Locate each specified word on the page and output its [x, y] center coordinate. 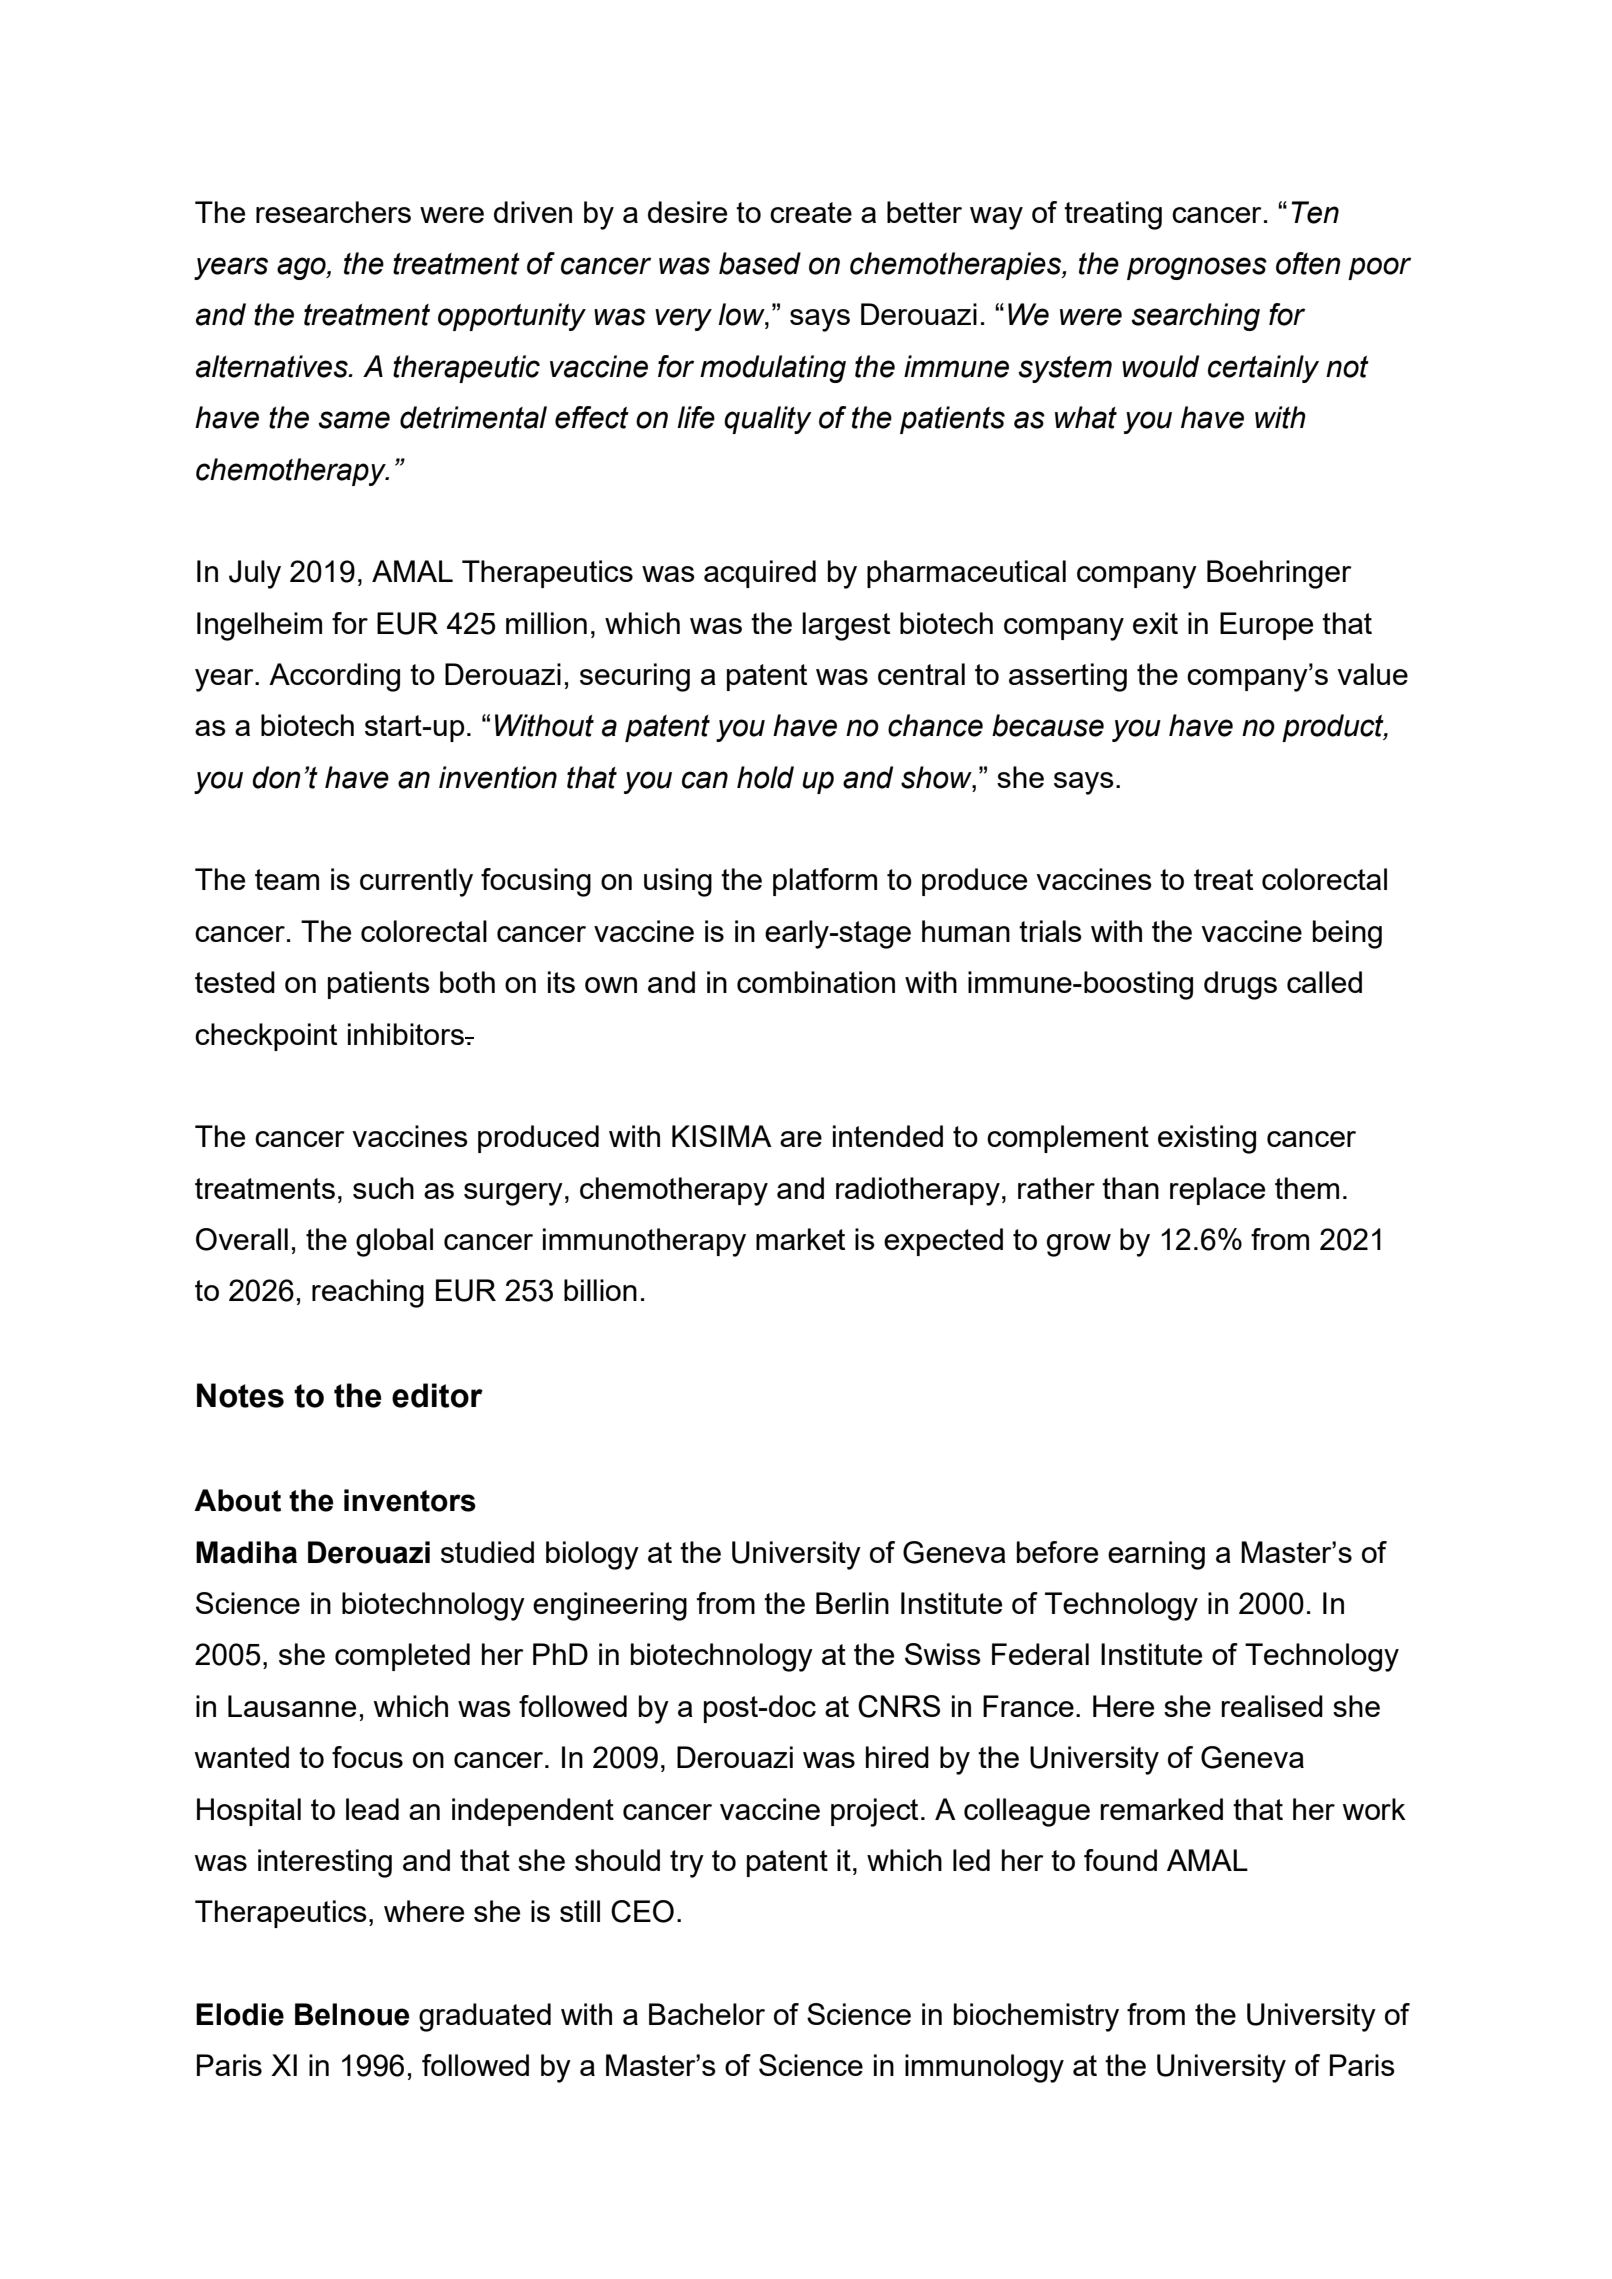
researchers [333, 212]
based [760, 263]
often [1308, 263]
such [383, 1188]
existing [1207, 1139]
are [801, 1139]
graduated [485, 2017]
